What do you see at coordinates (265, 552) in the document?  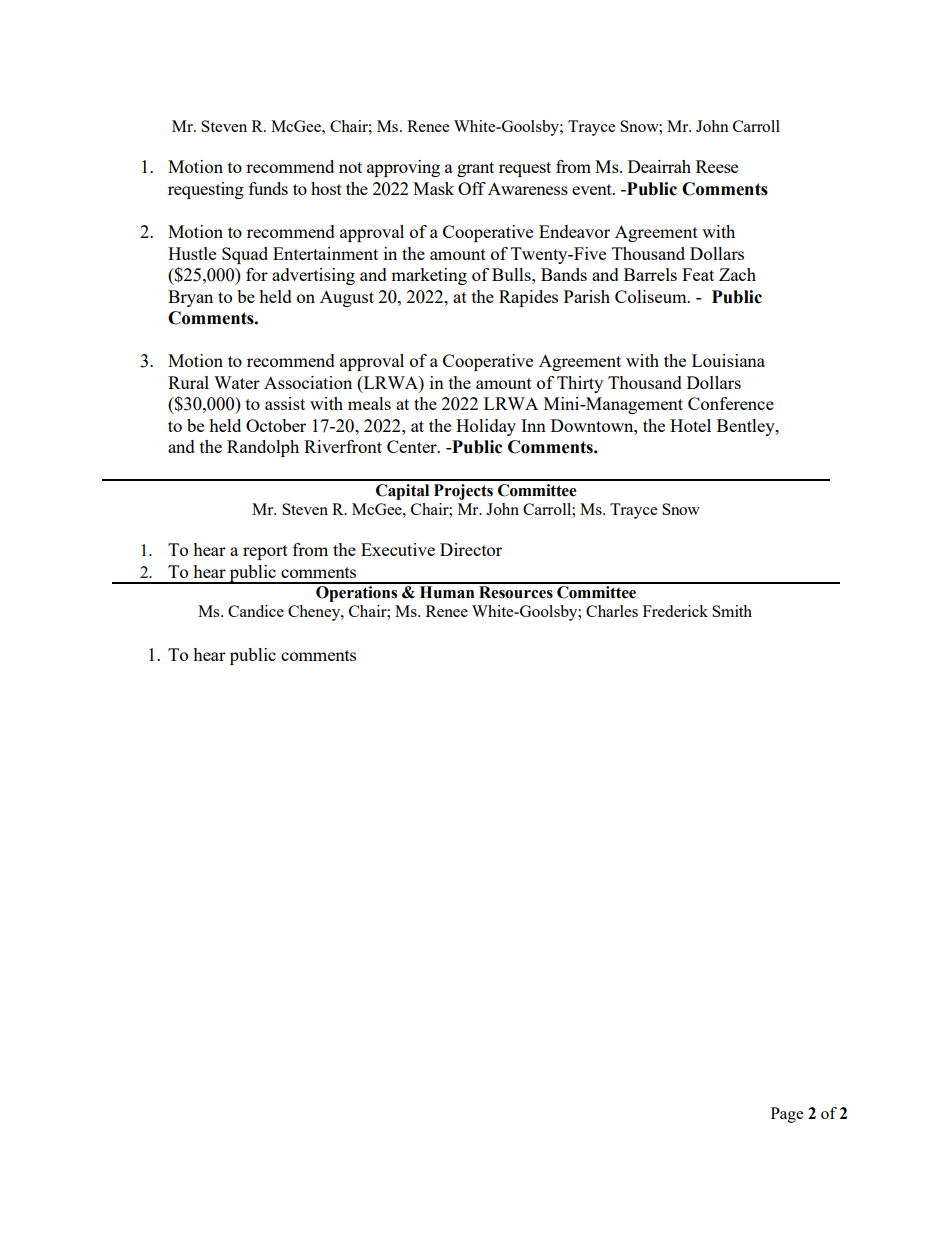 I see `report` at bounding box center [265, 552].
